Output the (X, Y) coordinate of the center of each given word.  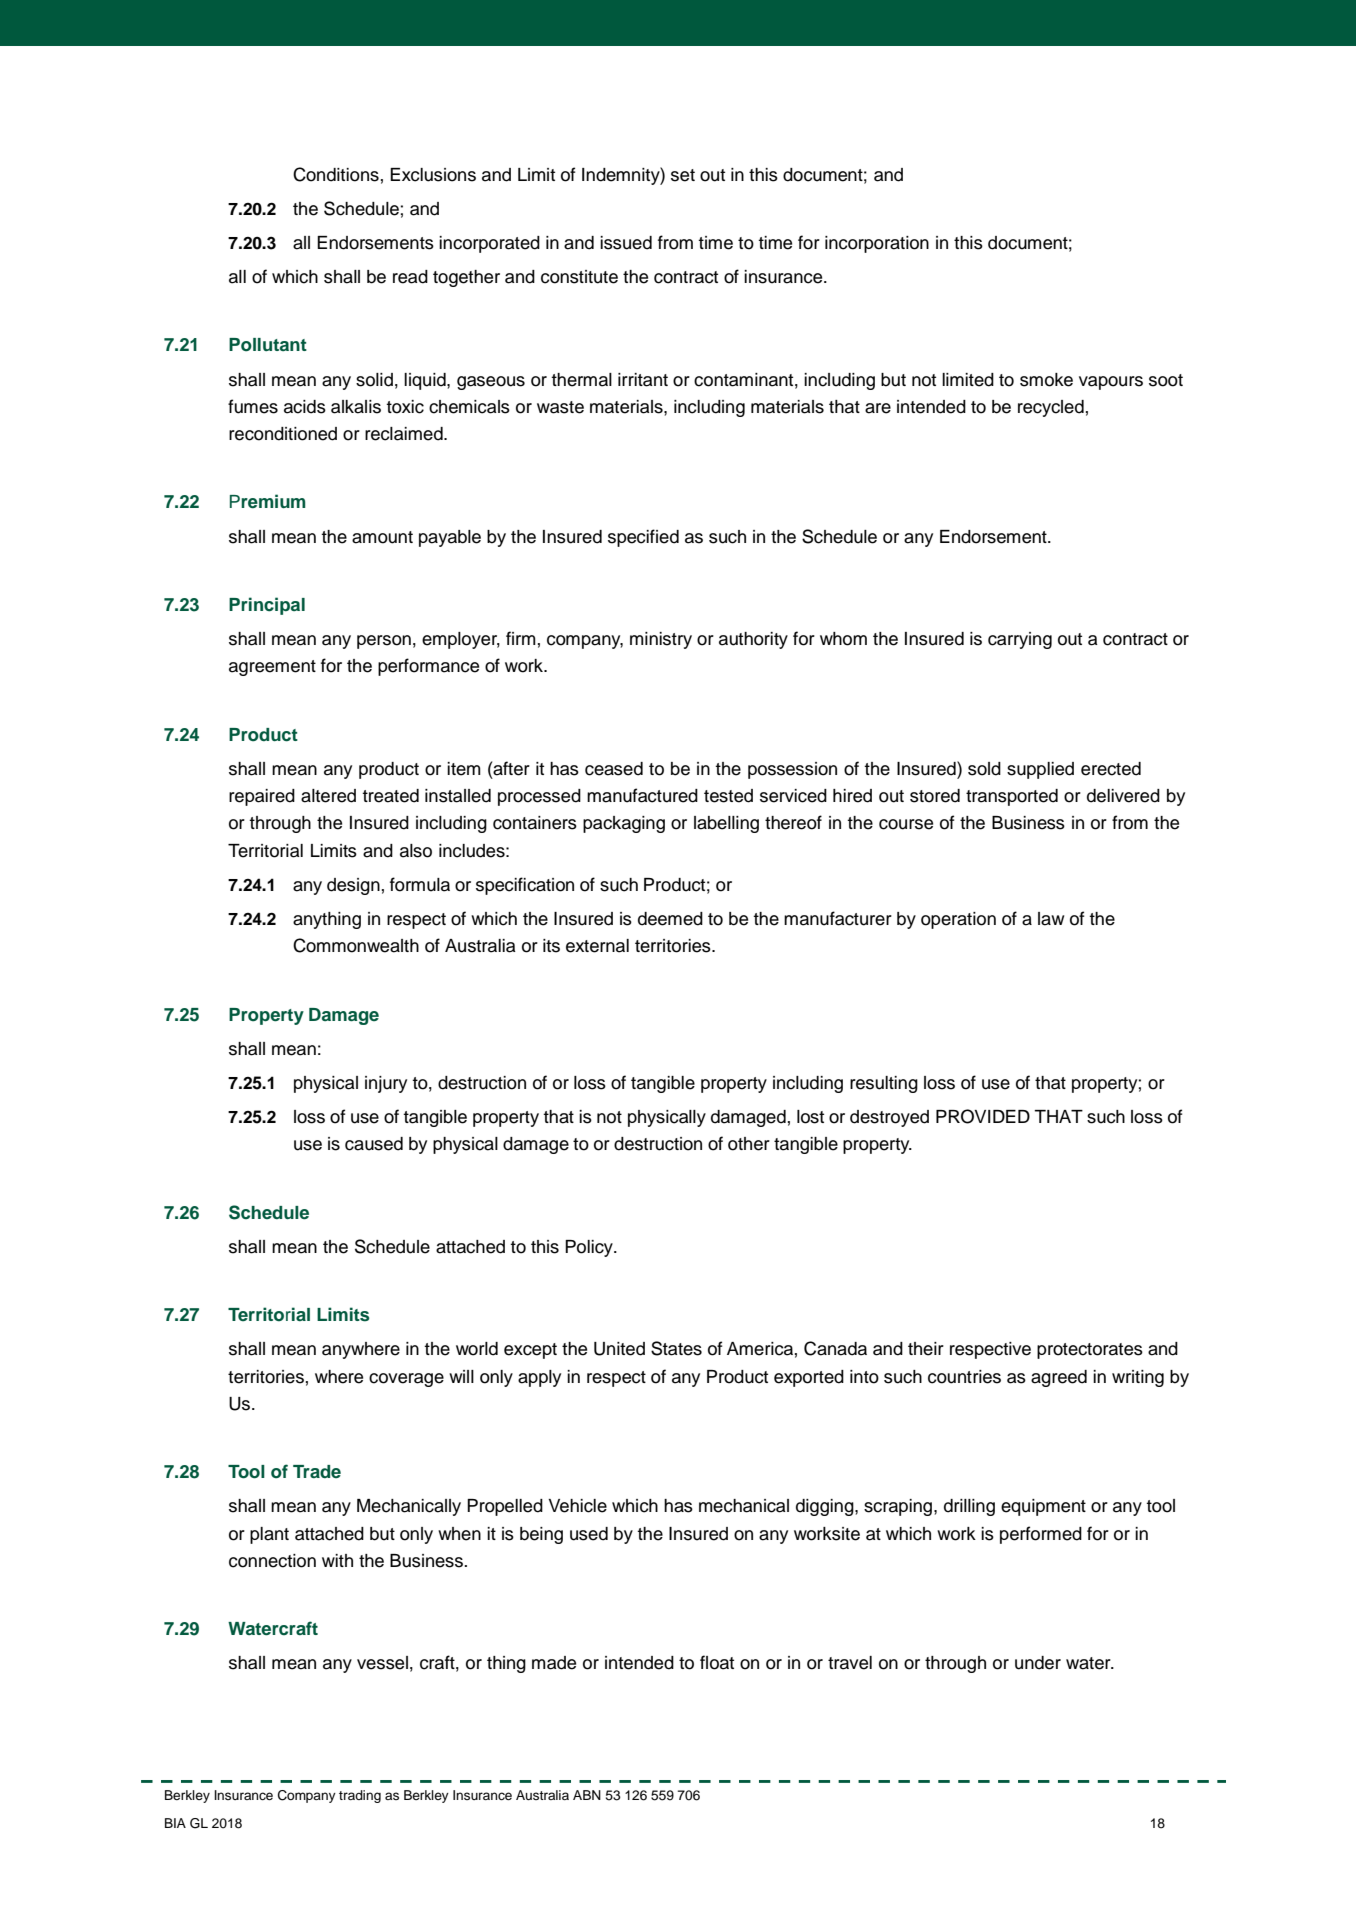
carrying (1020, 640)
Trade (317, 1471)
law (1051, 919)
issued (626, 243)
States (676, 1348)
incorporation (877, 244)
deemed (670, 919)
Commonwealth (356, 945)
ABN (587, 1795)
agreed (1059, 1378)
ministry (661, 640)
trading (360, 1796)
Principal (267, 606)
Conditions (336, 174)
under (1038, 1663)
